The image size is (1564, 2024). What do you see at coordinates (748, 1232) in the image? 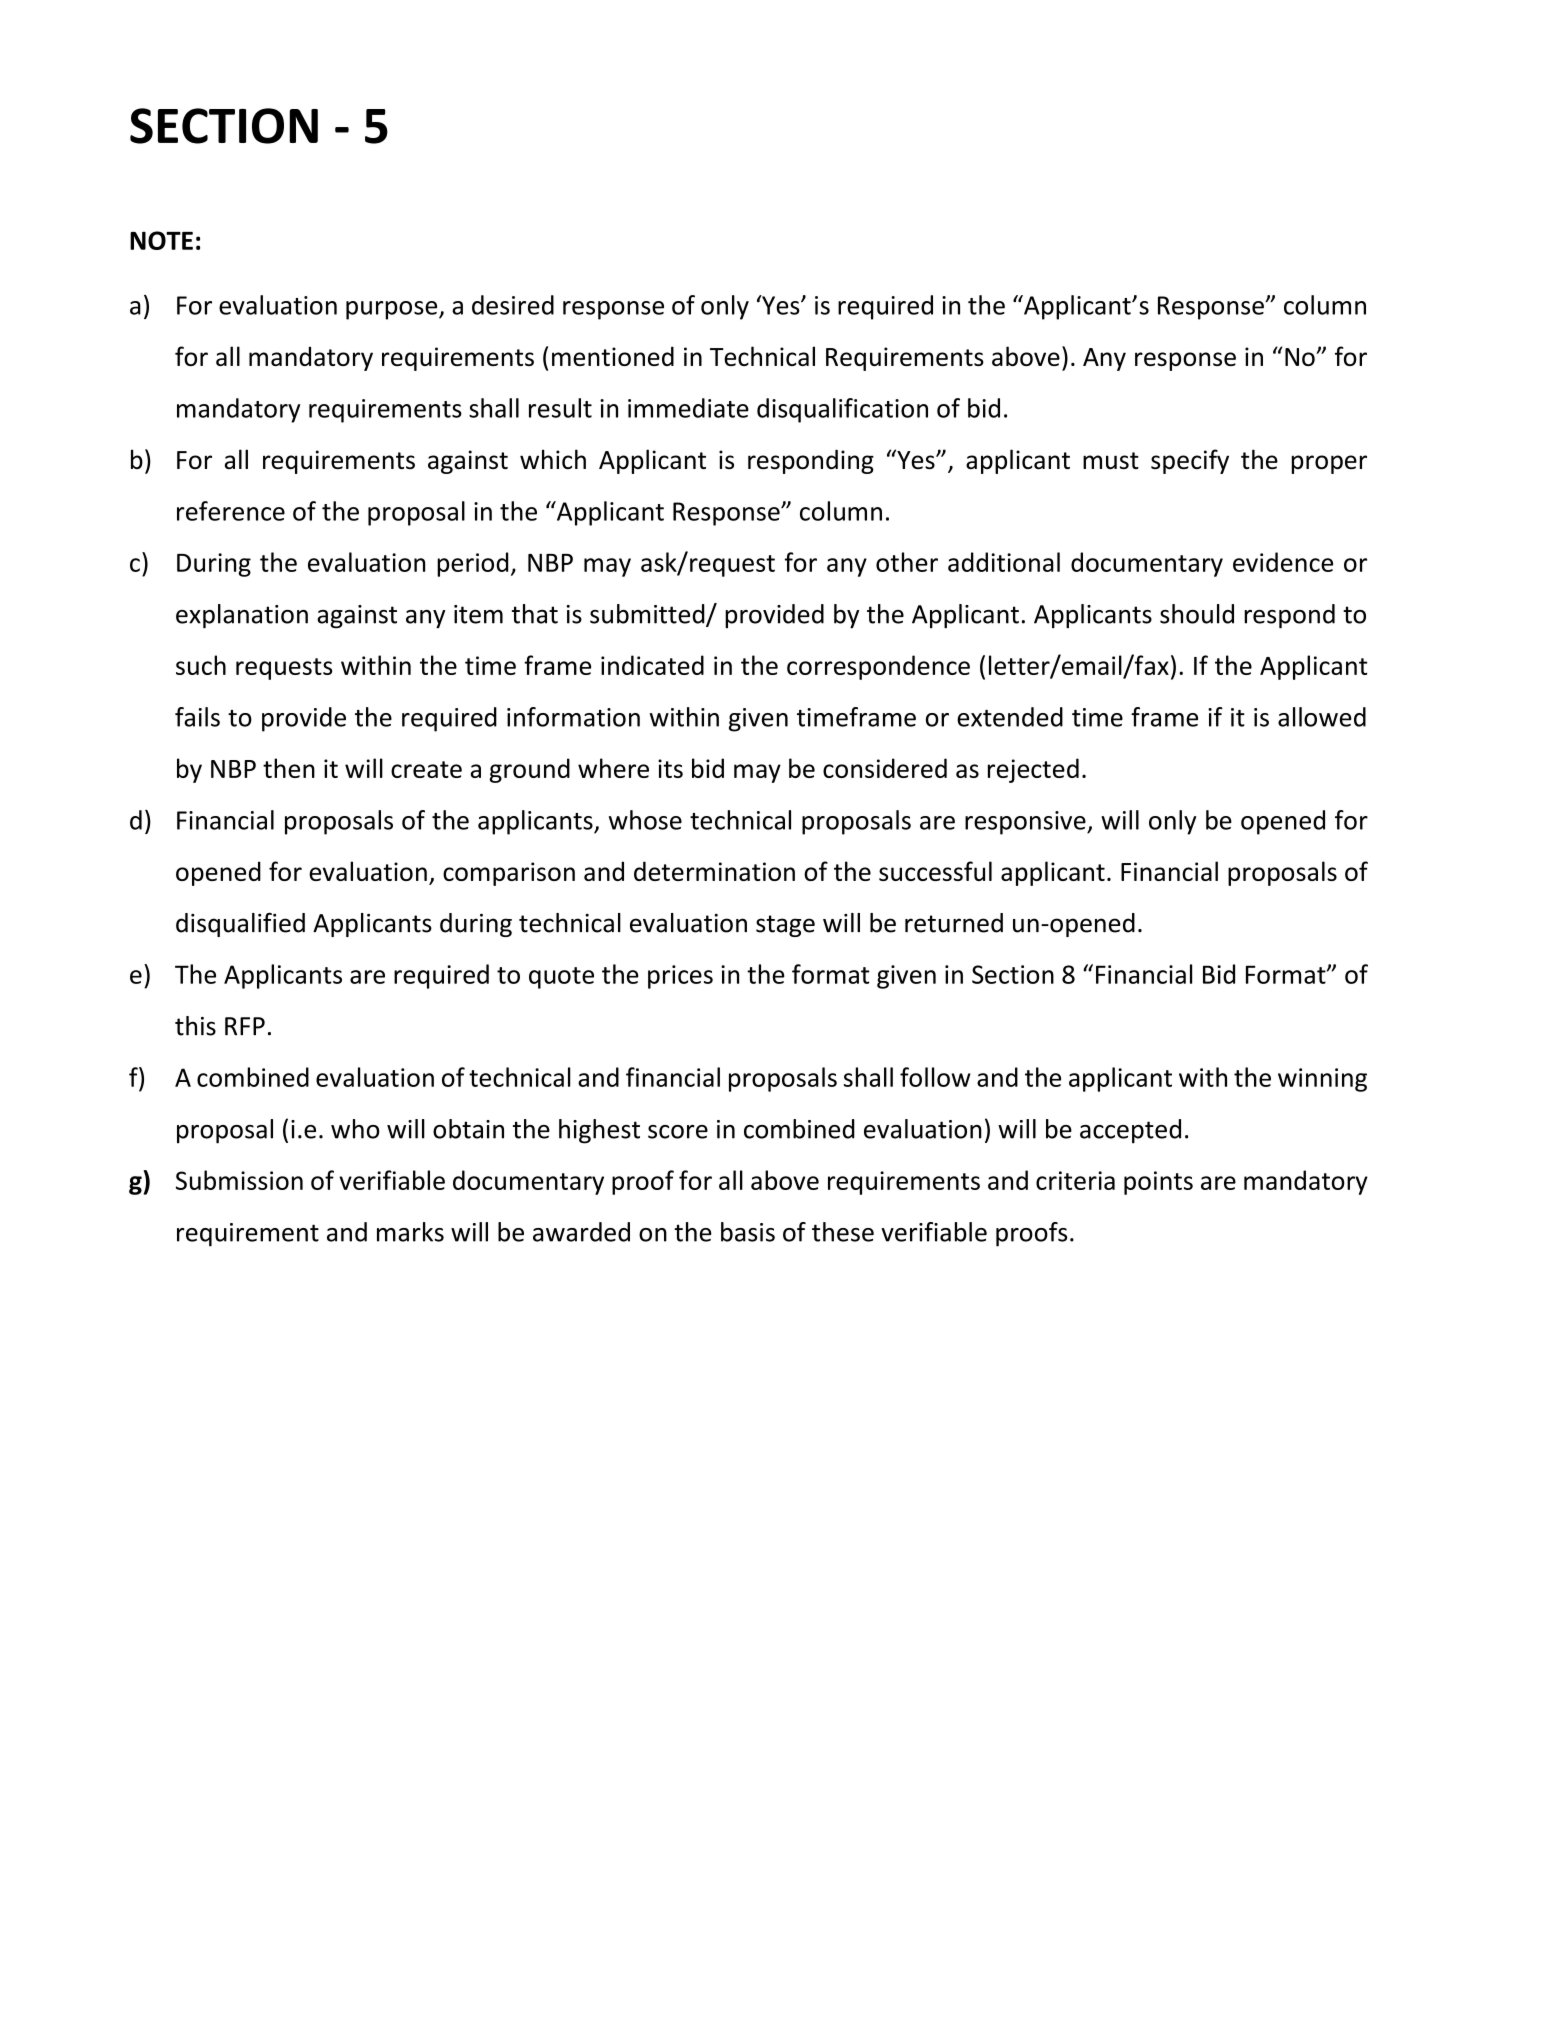
I see `basis` at bounding box center [748, 1232].
